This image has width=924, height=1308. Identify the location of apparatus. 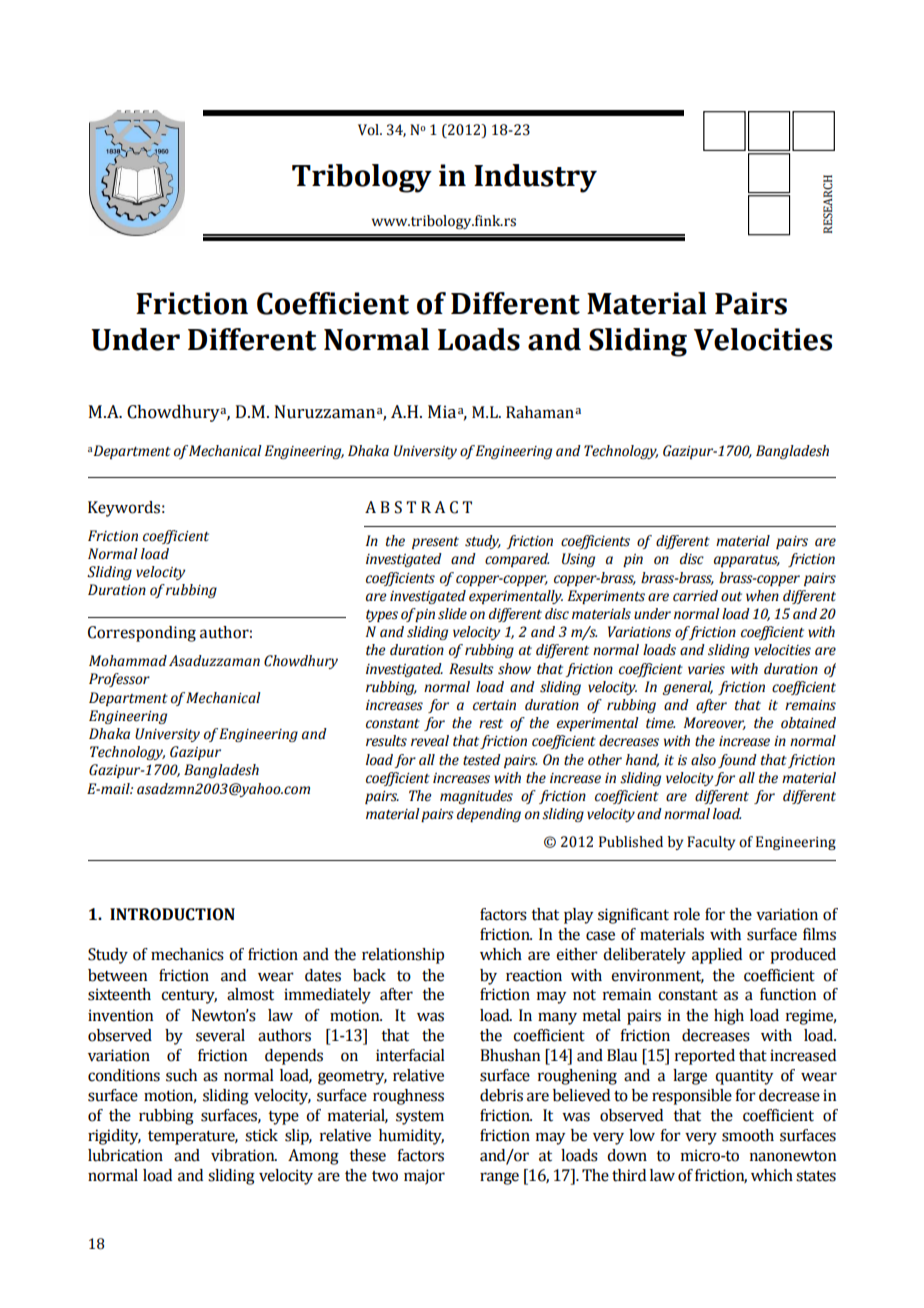
(747, 561).
